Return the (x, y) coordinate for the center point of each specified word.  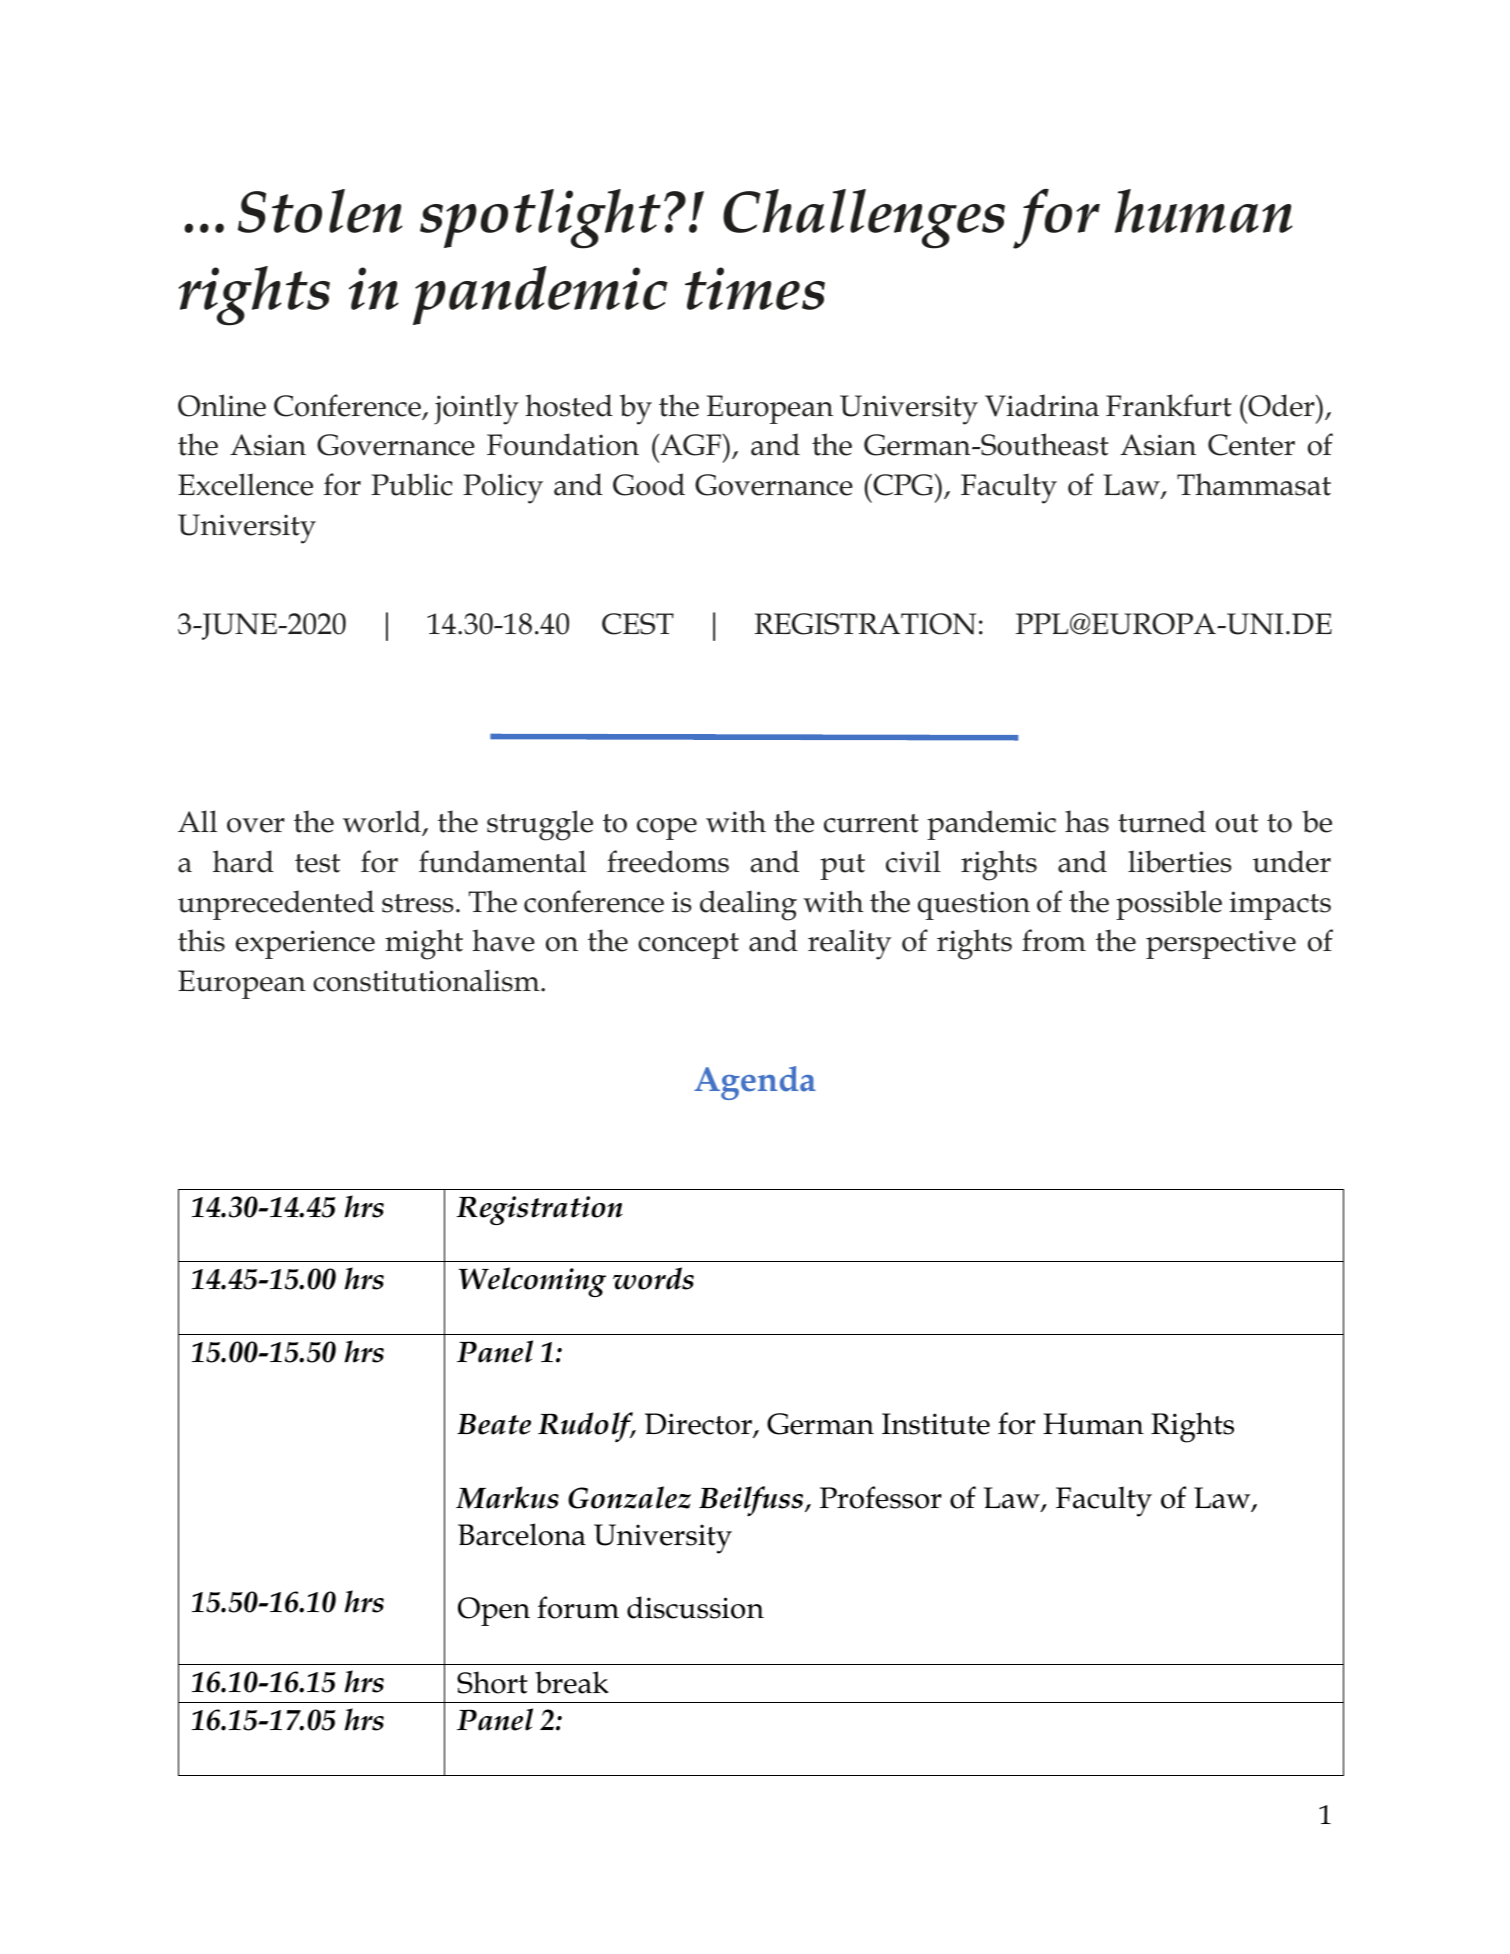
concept (688, 946)
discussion (695, 1607)
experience (305, 944)
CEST (638, 624)
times (755, 288)
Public (412, 484)
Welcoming (532, 1282)
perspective (1221, 944)
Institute (936, 1424)
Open (494, 1611)
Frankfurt (1169, 405)
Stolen (320, 211)
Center (1251, 445)
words (653, 1278)
